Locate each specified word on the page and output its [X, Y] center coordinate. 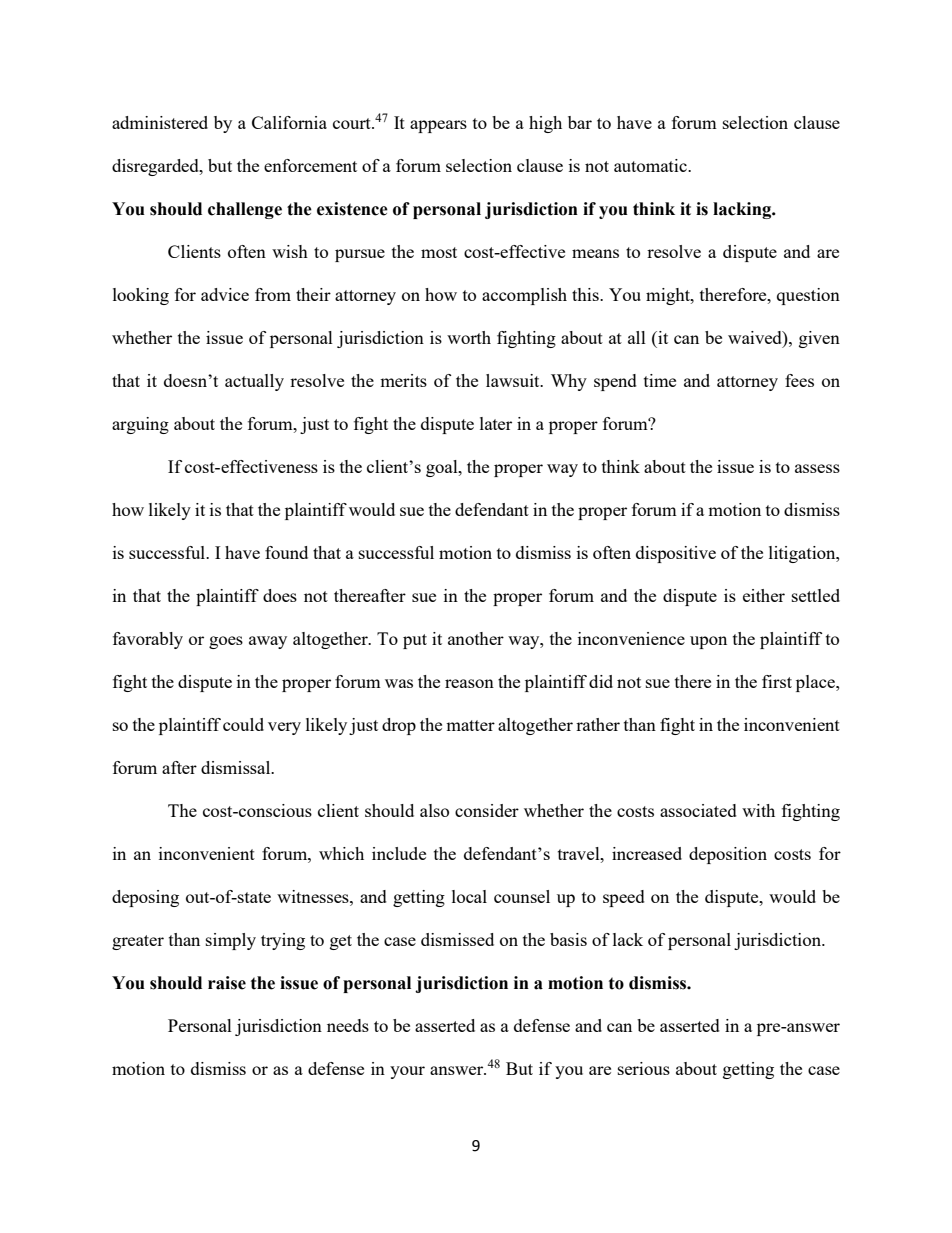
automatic [651, 165]
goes [226, 642]
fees [799, 380]
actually [254, 382]
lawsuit [514, 380]
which [341, 853]
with [758, 810]
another [476, 638]
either [764, 595]
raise [227, 983]
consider [487, 810]
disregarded [156, 167]
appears [438, 126]
